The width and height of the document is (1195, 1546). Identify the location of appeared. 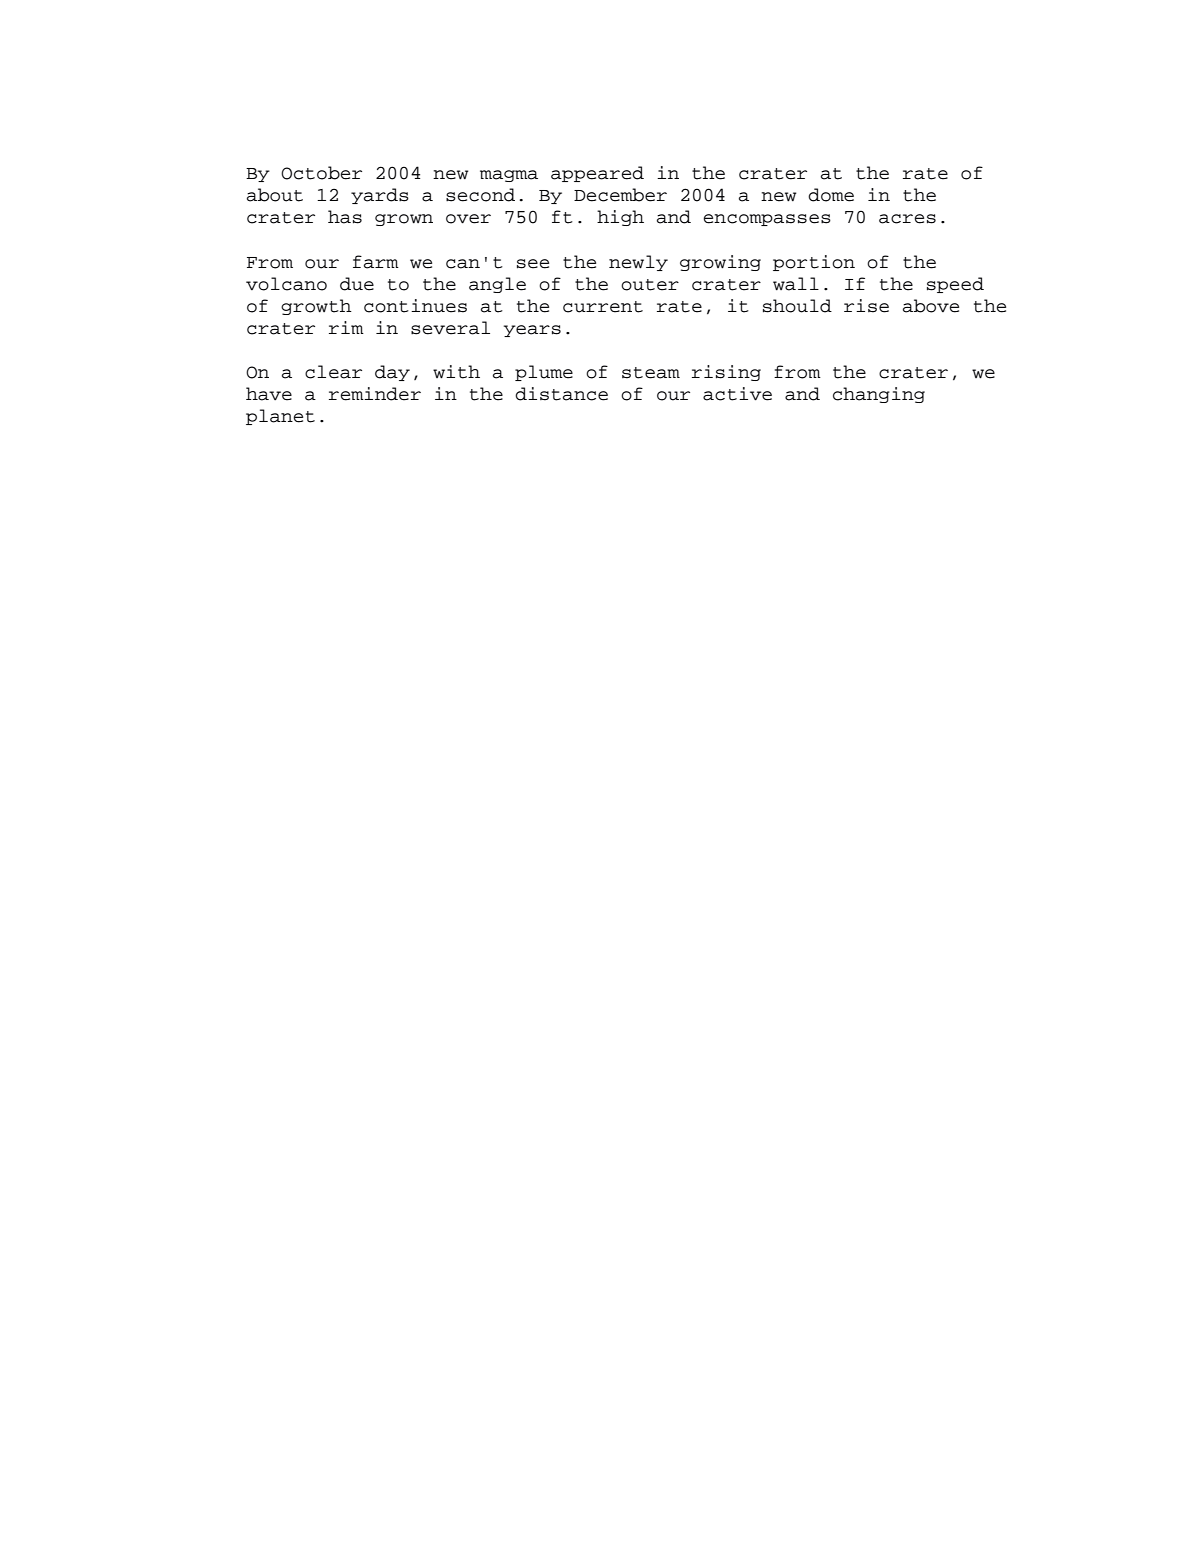
(597, 174).
